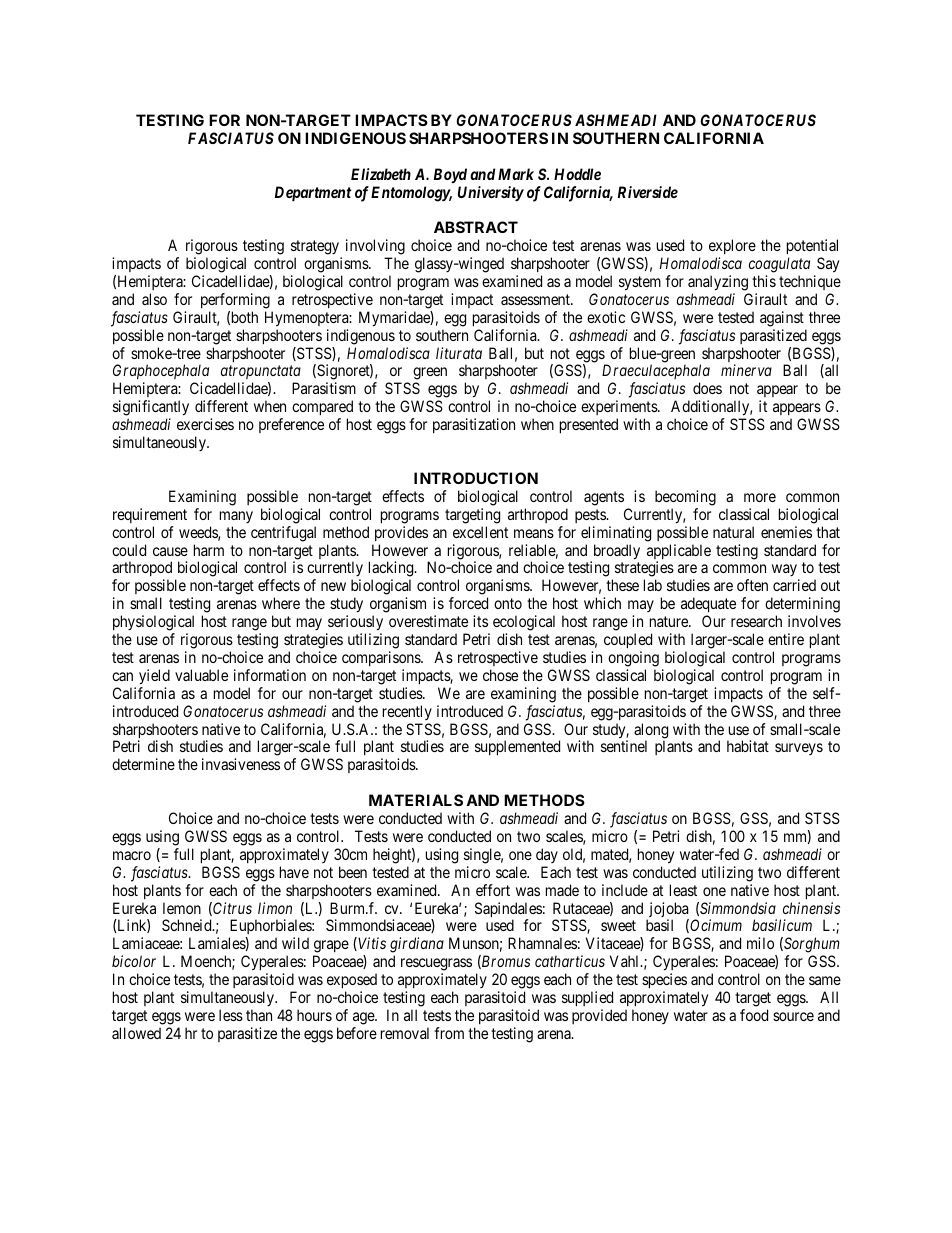  What do you see at coordinates (231, 1015) in the screenshot?
I see `less` at bounding box center [231, 1015].
